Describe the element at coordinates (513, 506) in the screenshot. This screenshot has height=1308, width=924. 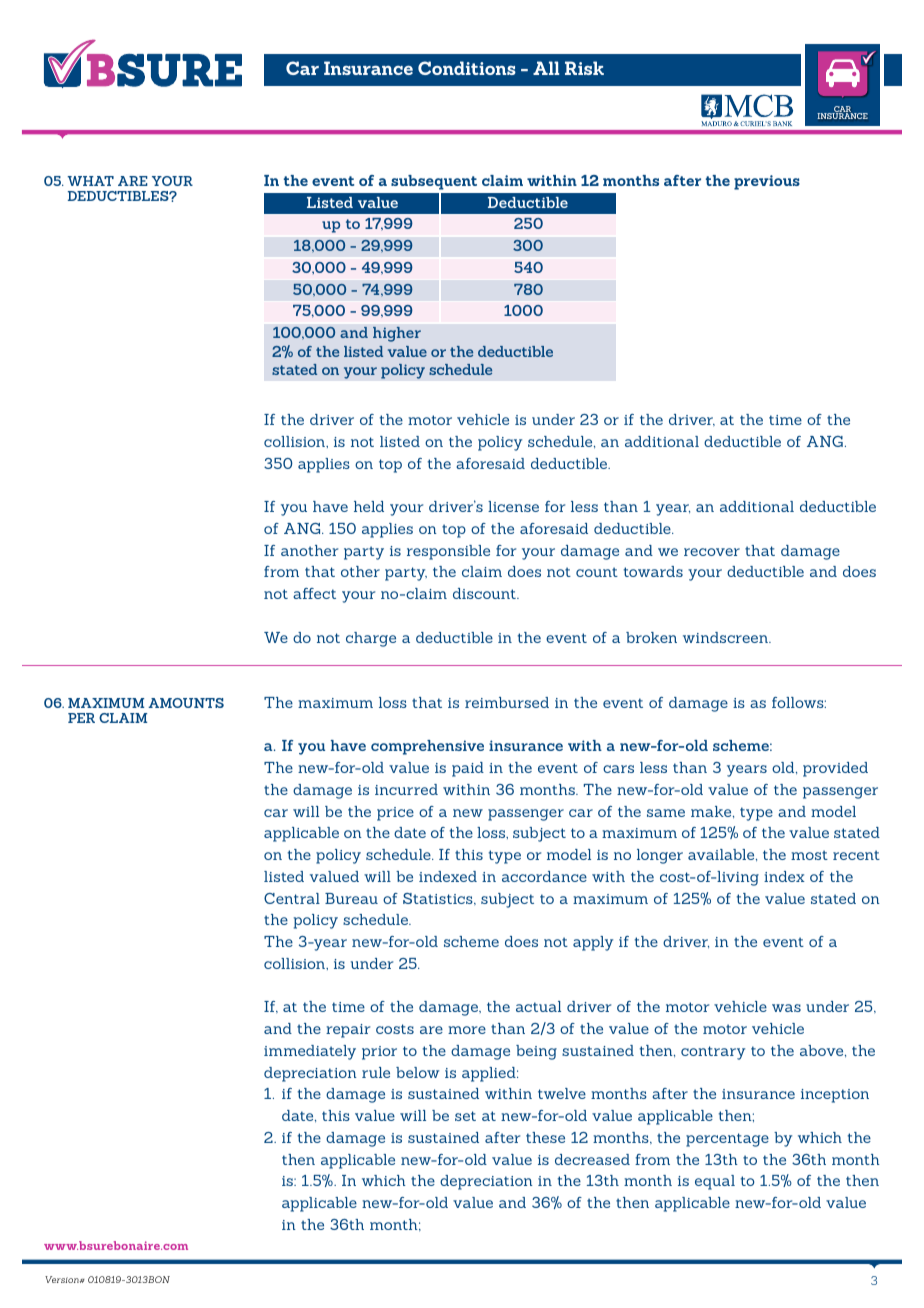
I see `license` at that location.
